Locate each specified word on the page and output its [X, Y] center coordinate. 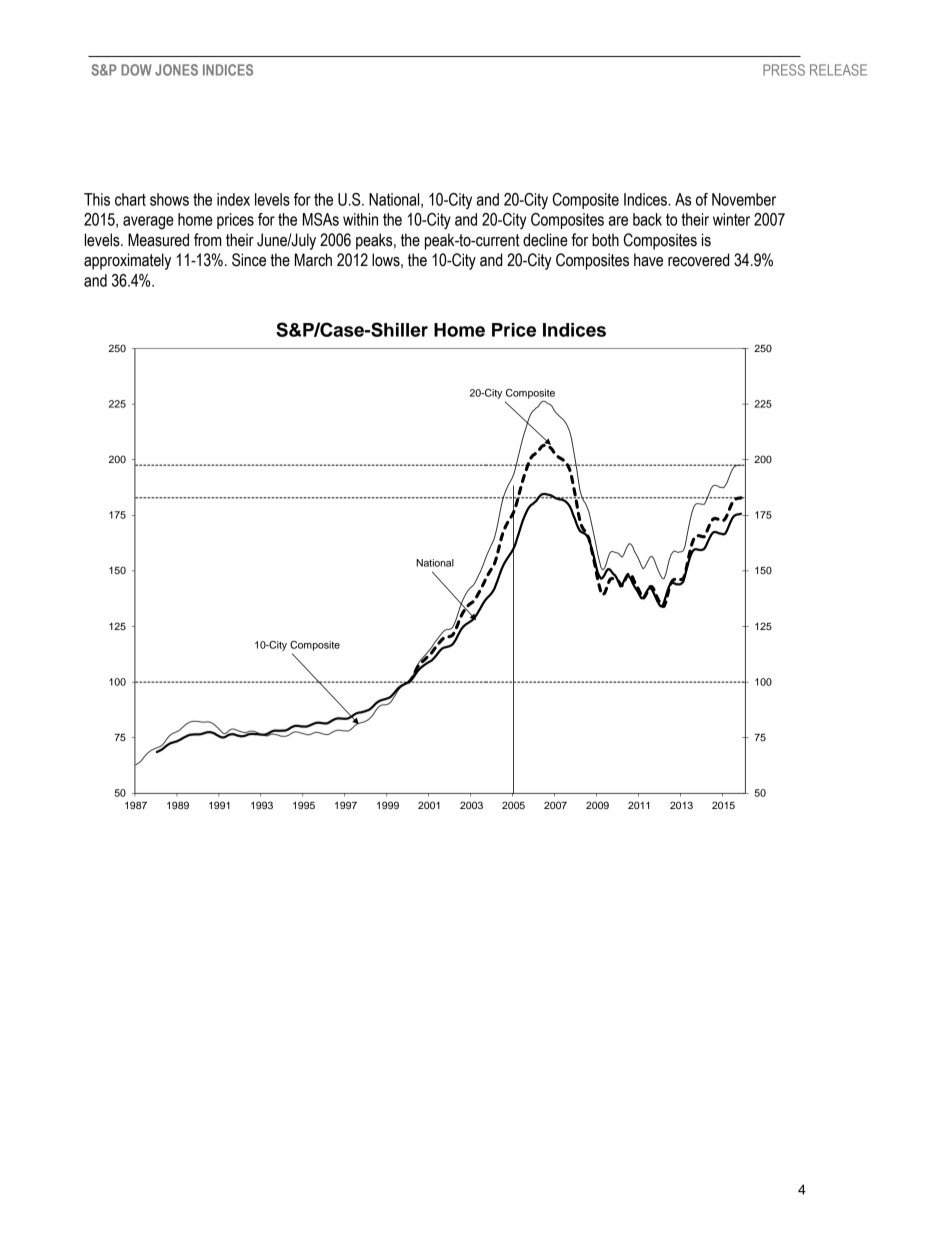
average [148, 223]
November [744, 199]
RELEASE [838, 70]
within [360, 219]
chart [130, 199]
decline [545, 240]
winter [731, 219]
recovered [698, 260]
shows [169, 199]
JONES [176, 70]
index [233, 199]
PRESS [784, 70]
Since [249, 260]
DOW [136, 70]
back [647, 219]
